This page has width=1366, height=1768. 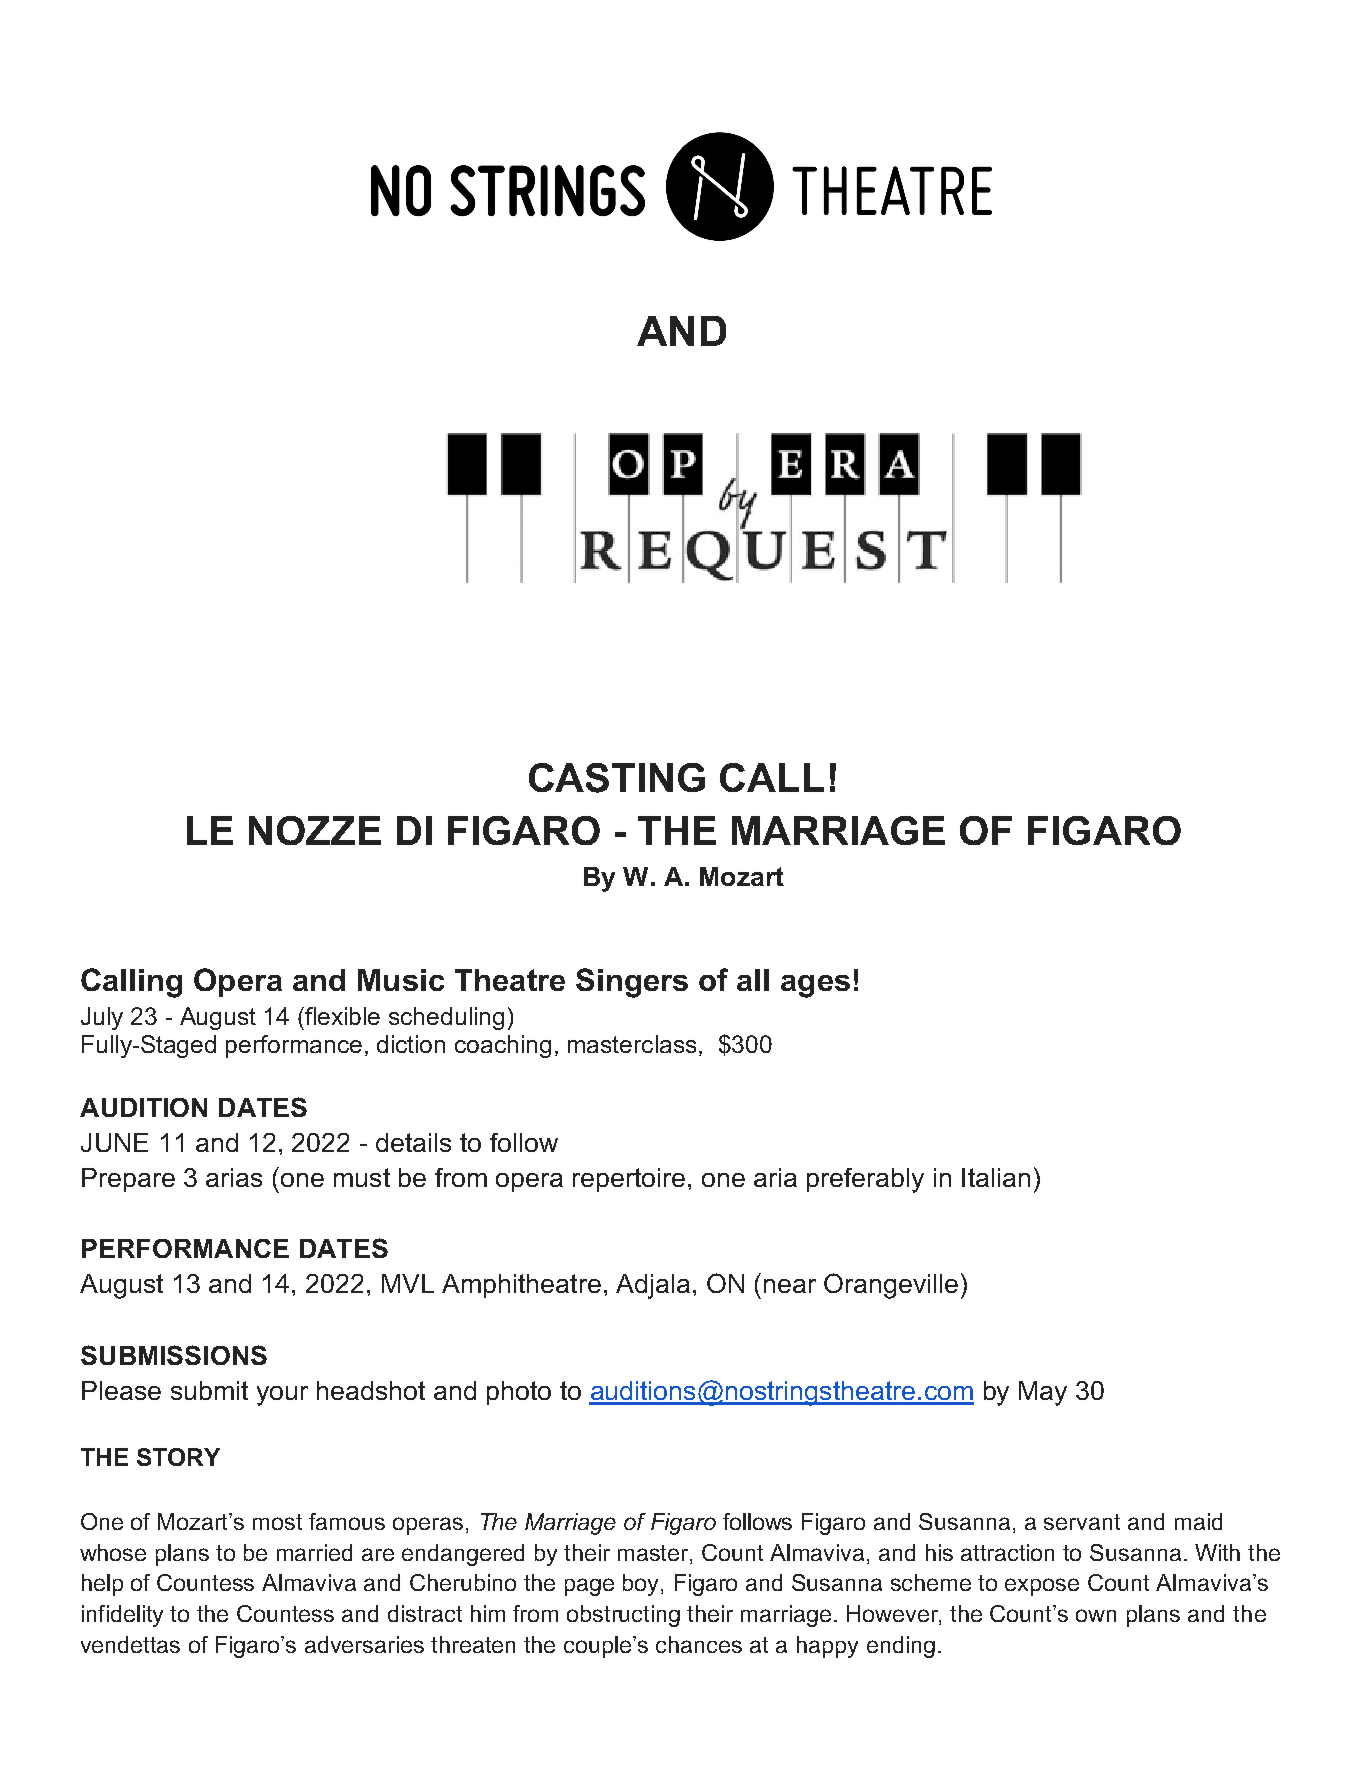 What do you see at coordinates (629, 1180) in the page?
I see `repertoire` at bounding box center [629, 1180].
